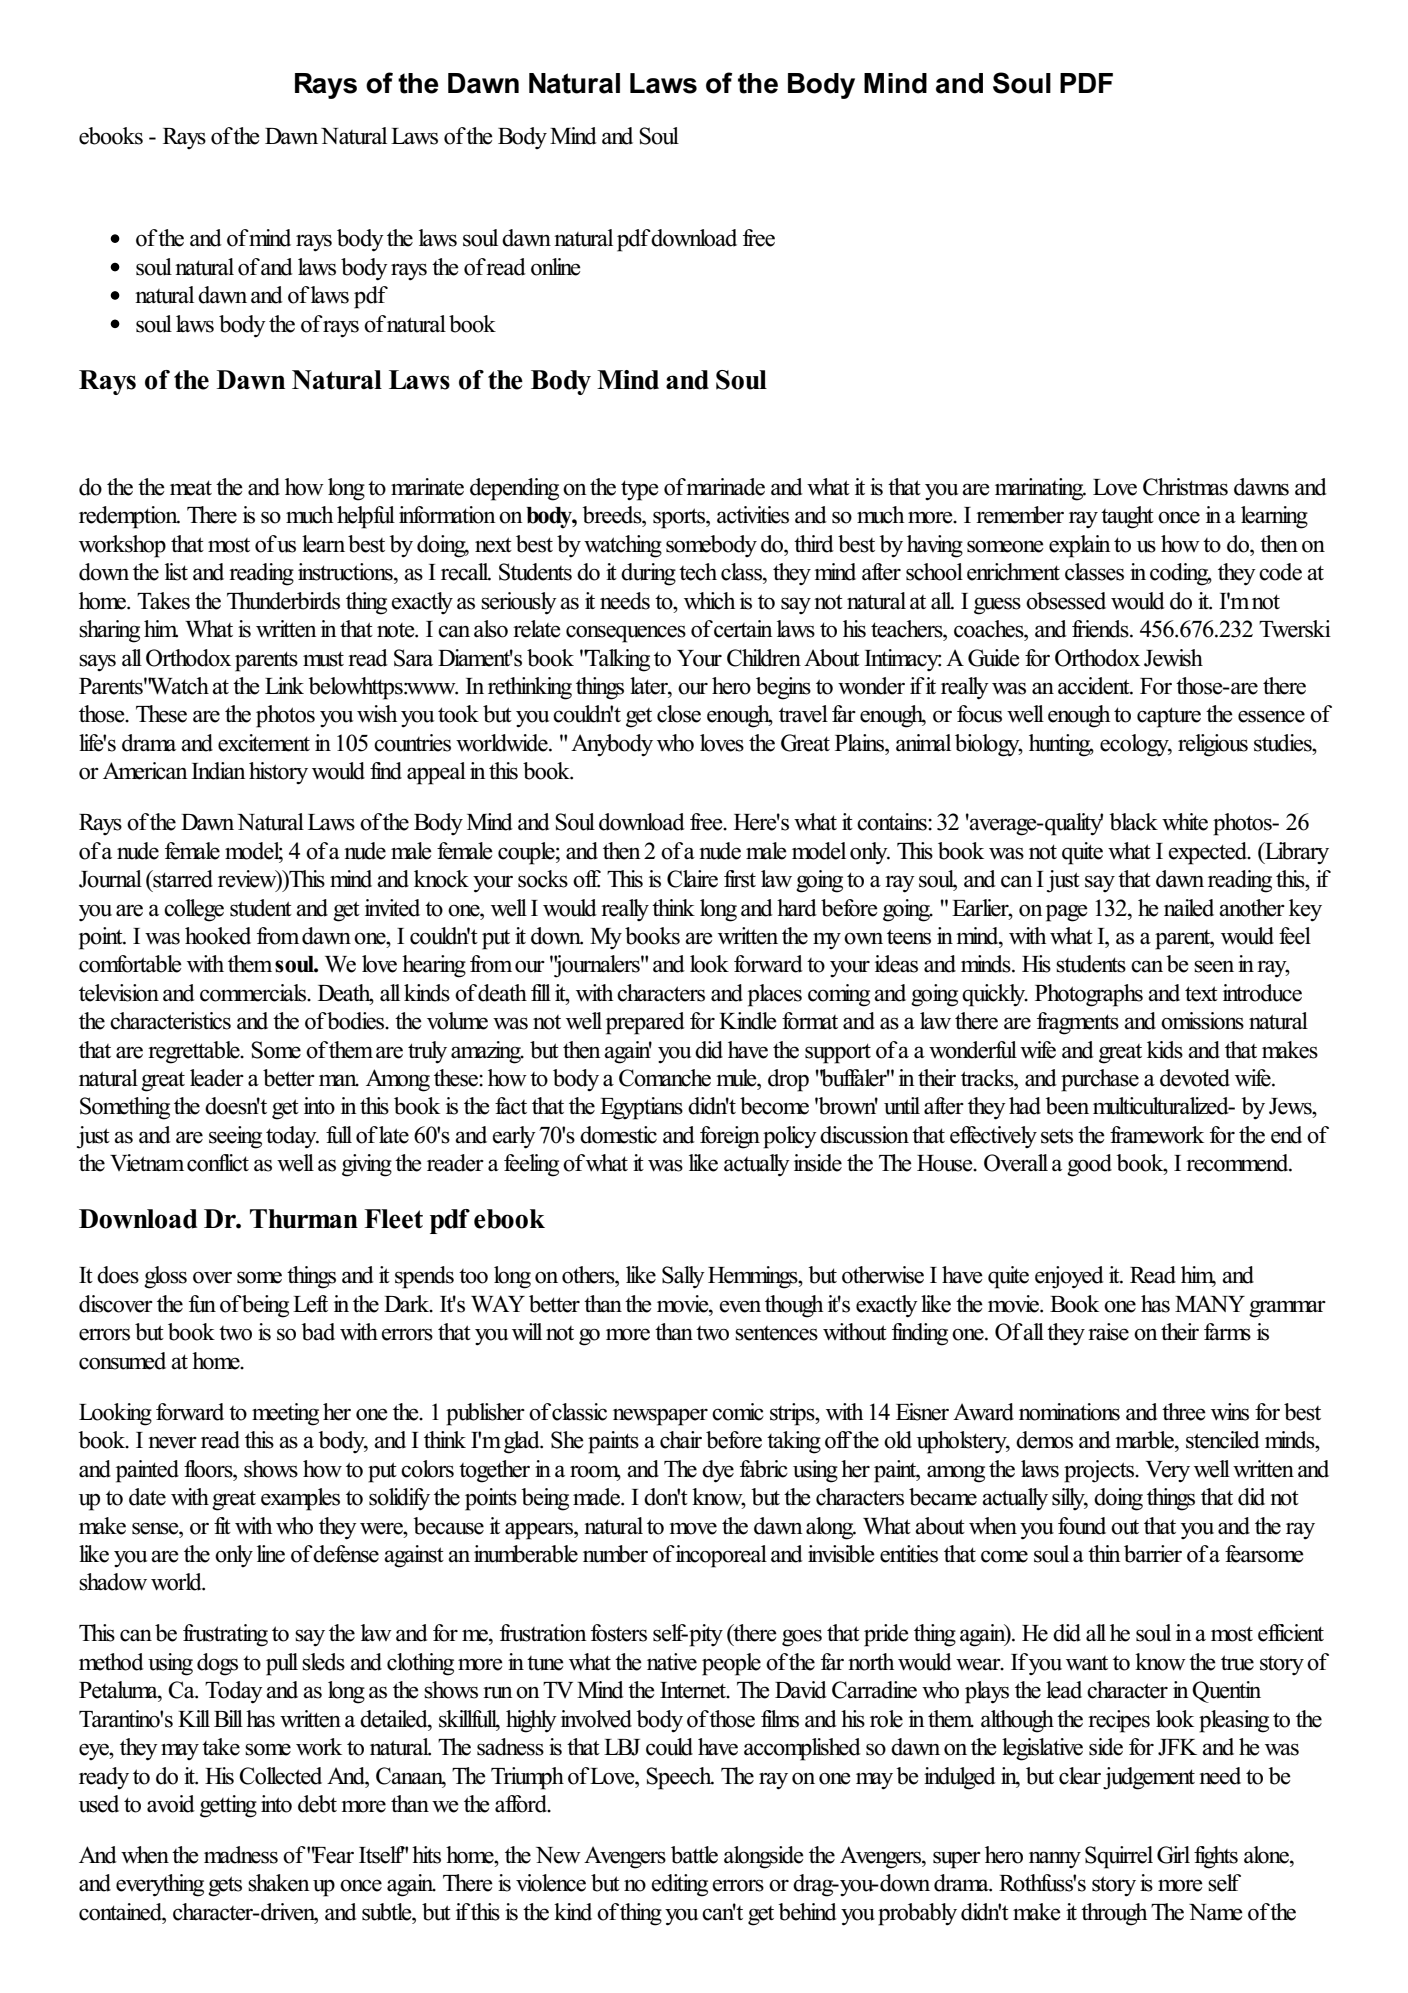 The width and height of the screenshot is (1408, 1993). I want to click on taught, so click(1127, 517).
